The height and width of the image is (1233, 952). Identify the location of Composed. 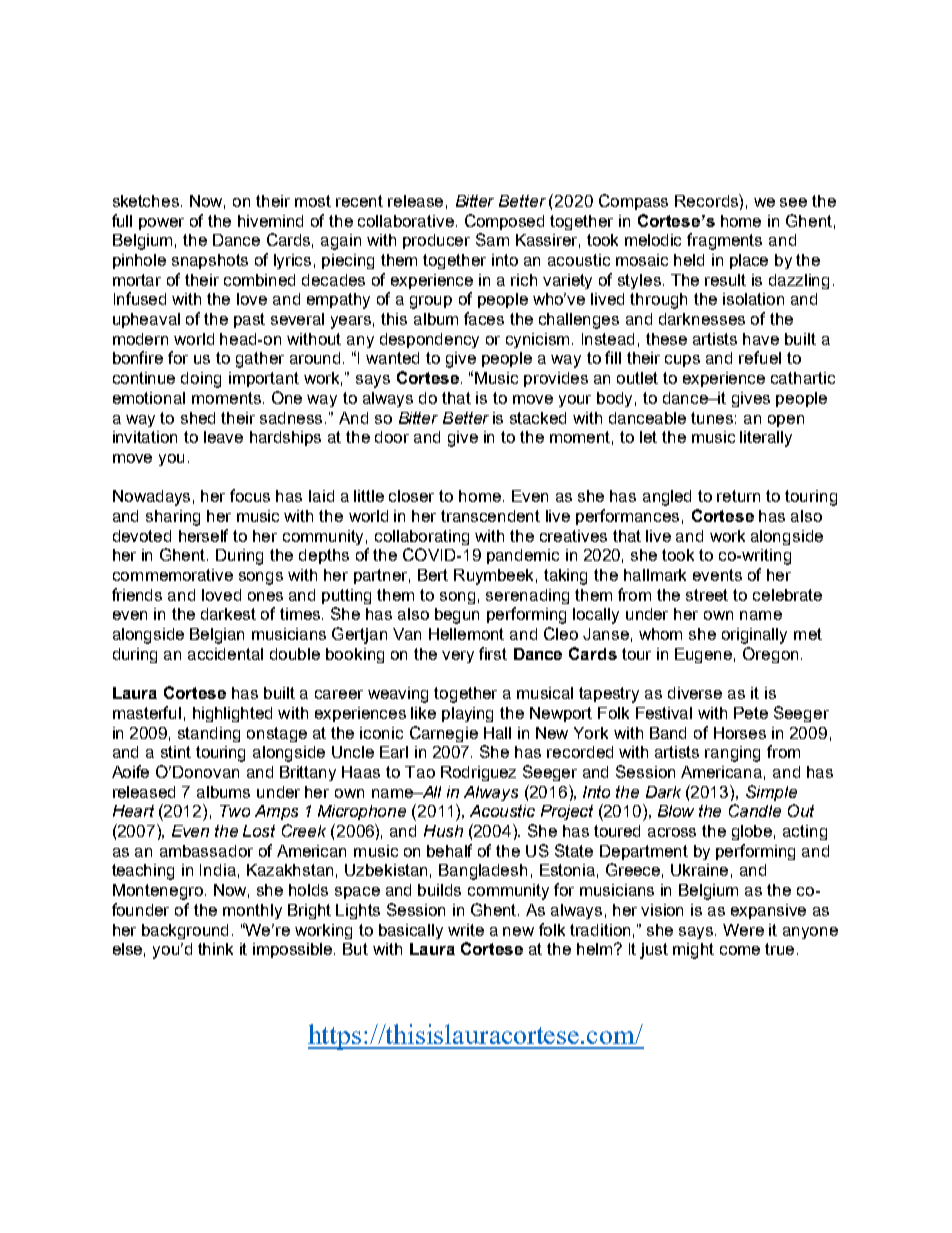
(504, 222).
